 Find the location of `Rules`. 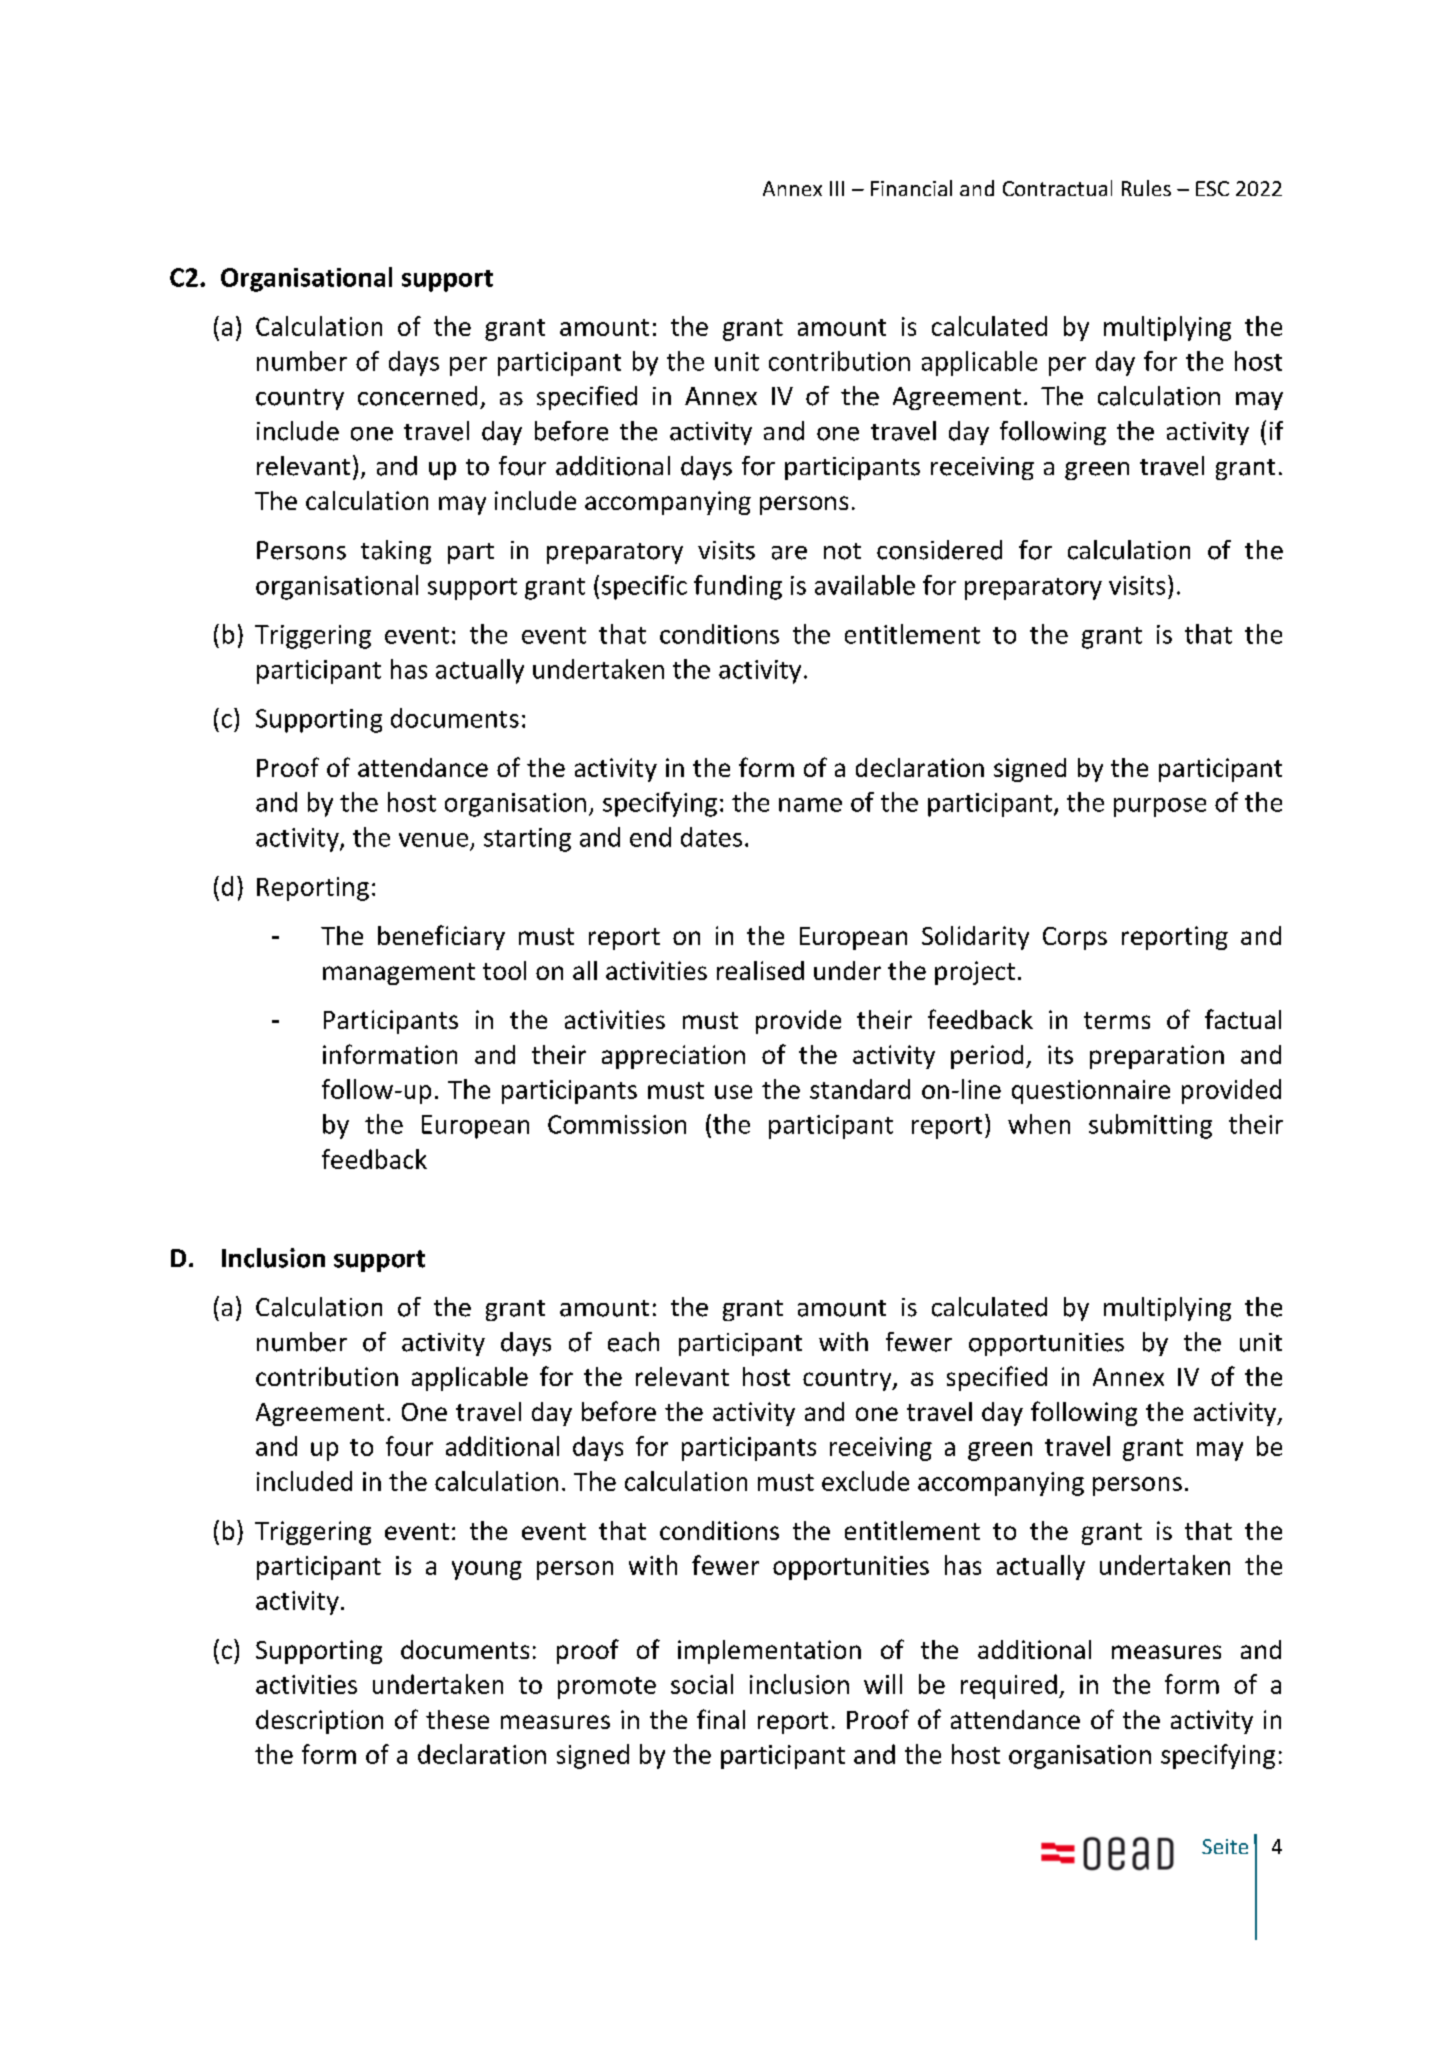

Rules is located at coordinates (1146, 188).
